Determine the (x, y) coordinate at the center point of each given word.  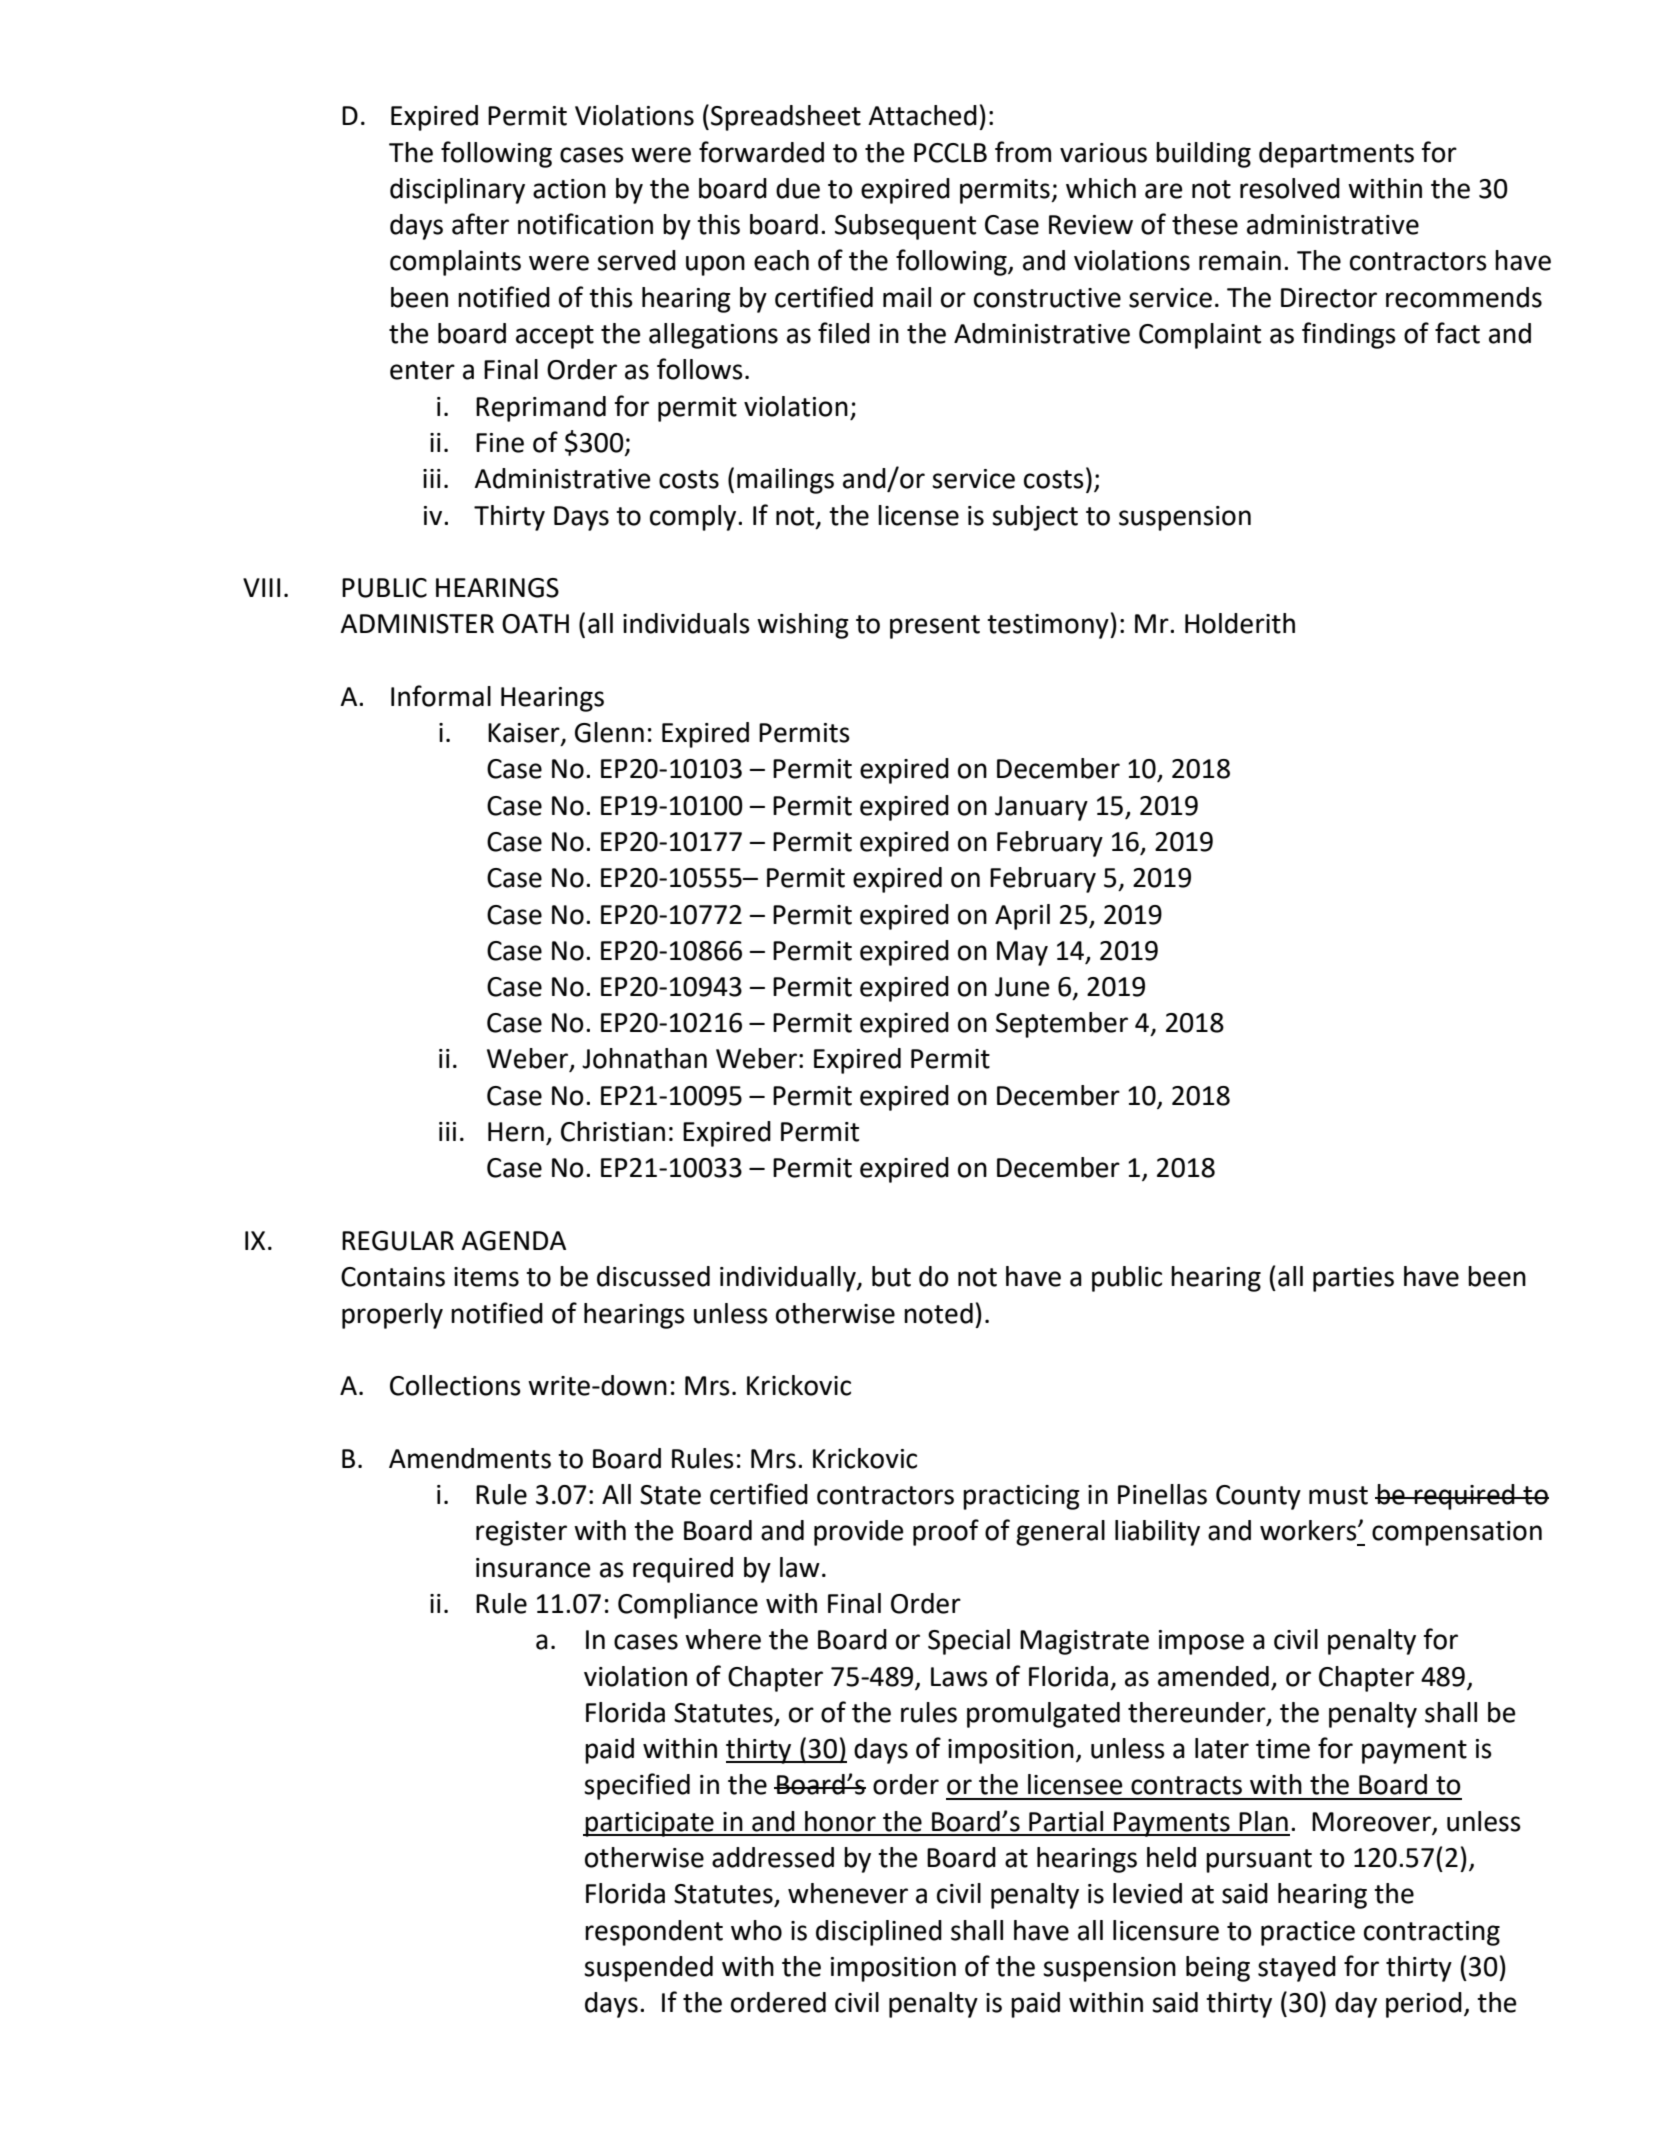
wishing (803, 626)
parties (1353, 1279)
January (1041, 808)
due (798, 188)
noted (938, 1313)
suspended (648, 1969)
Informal (441, 696)
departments (1336, 155)
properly (392, 1316)
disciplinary (457, 191)
